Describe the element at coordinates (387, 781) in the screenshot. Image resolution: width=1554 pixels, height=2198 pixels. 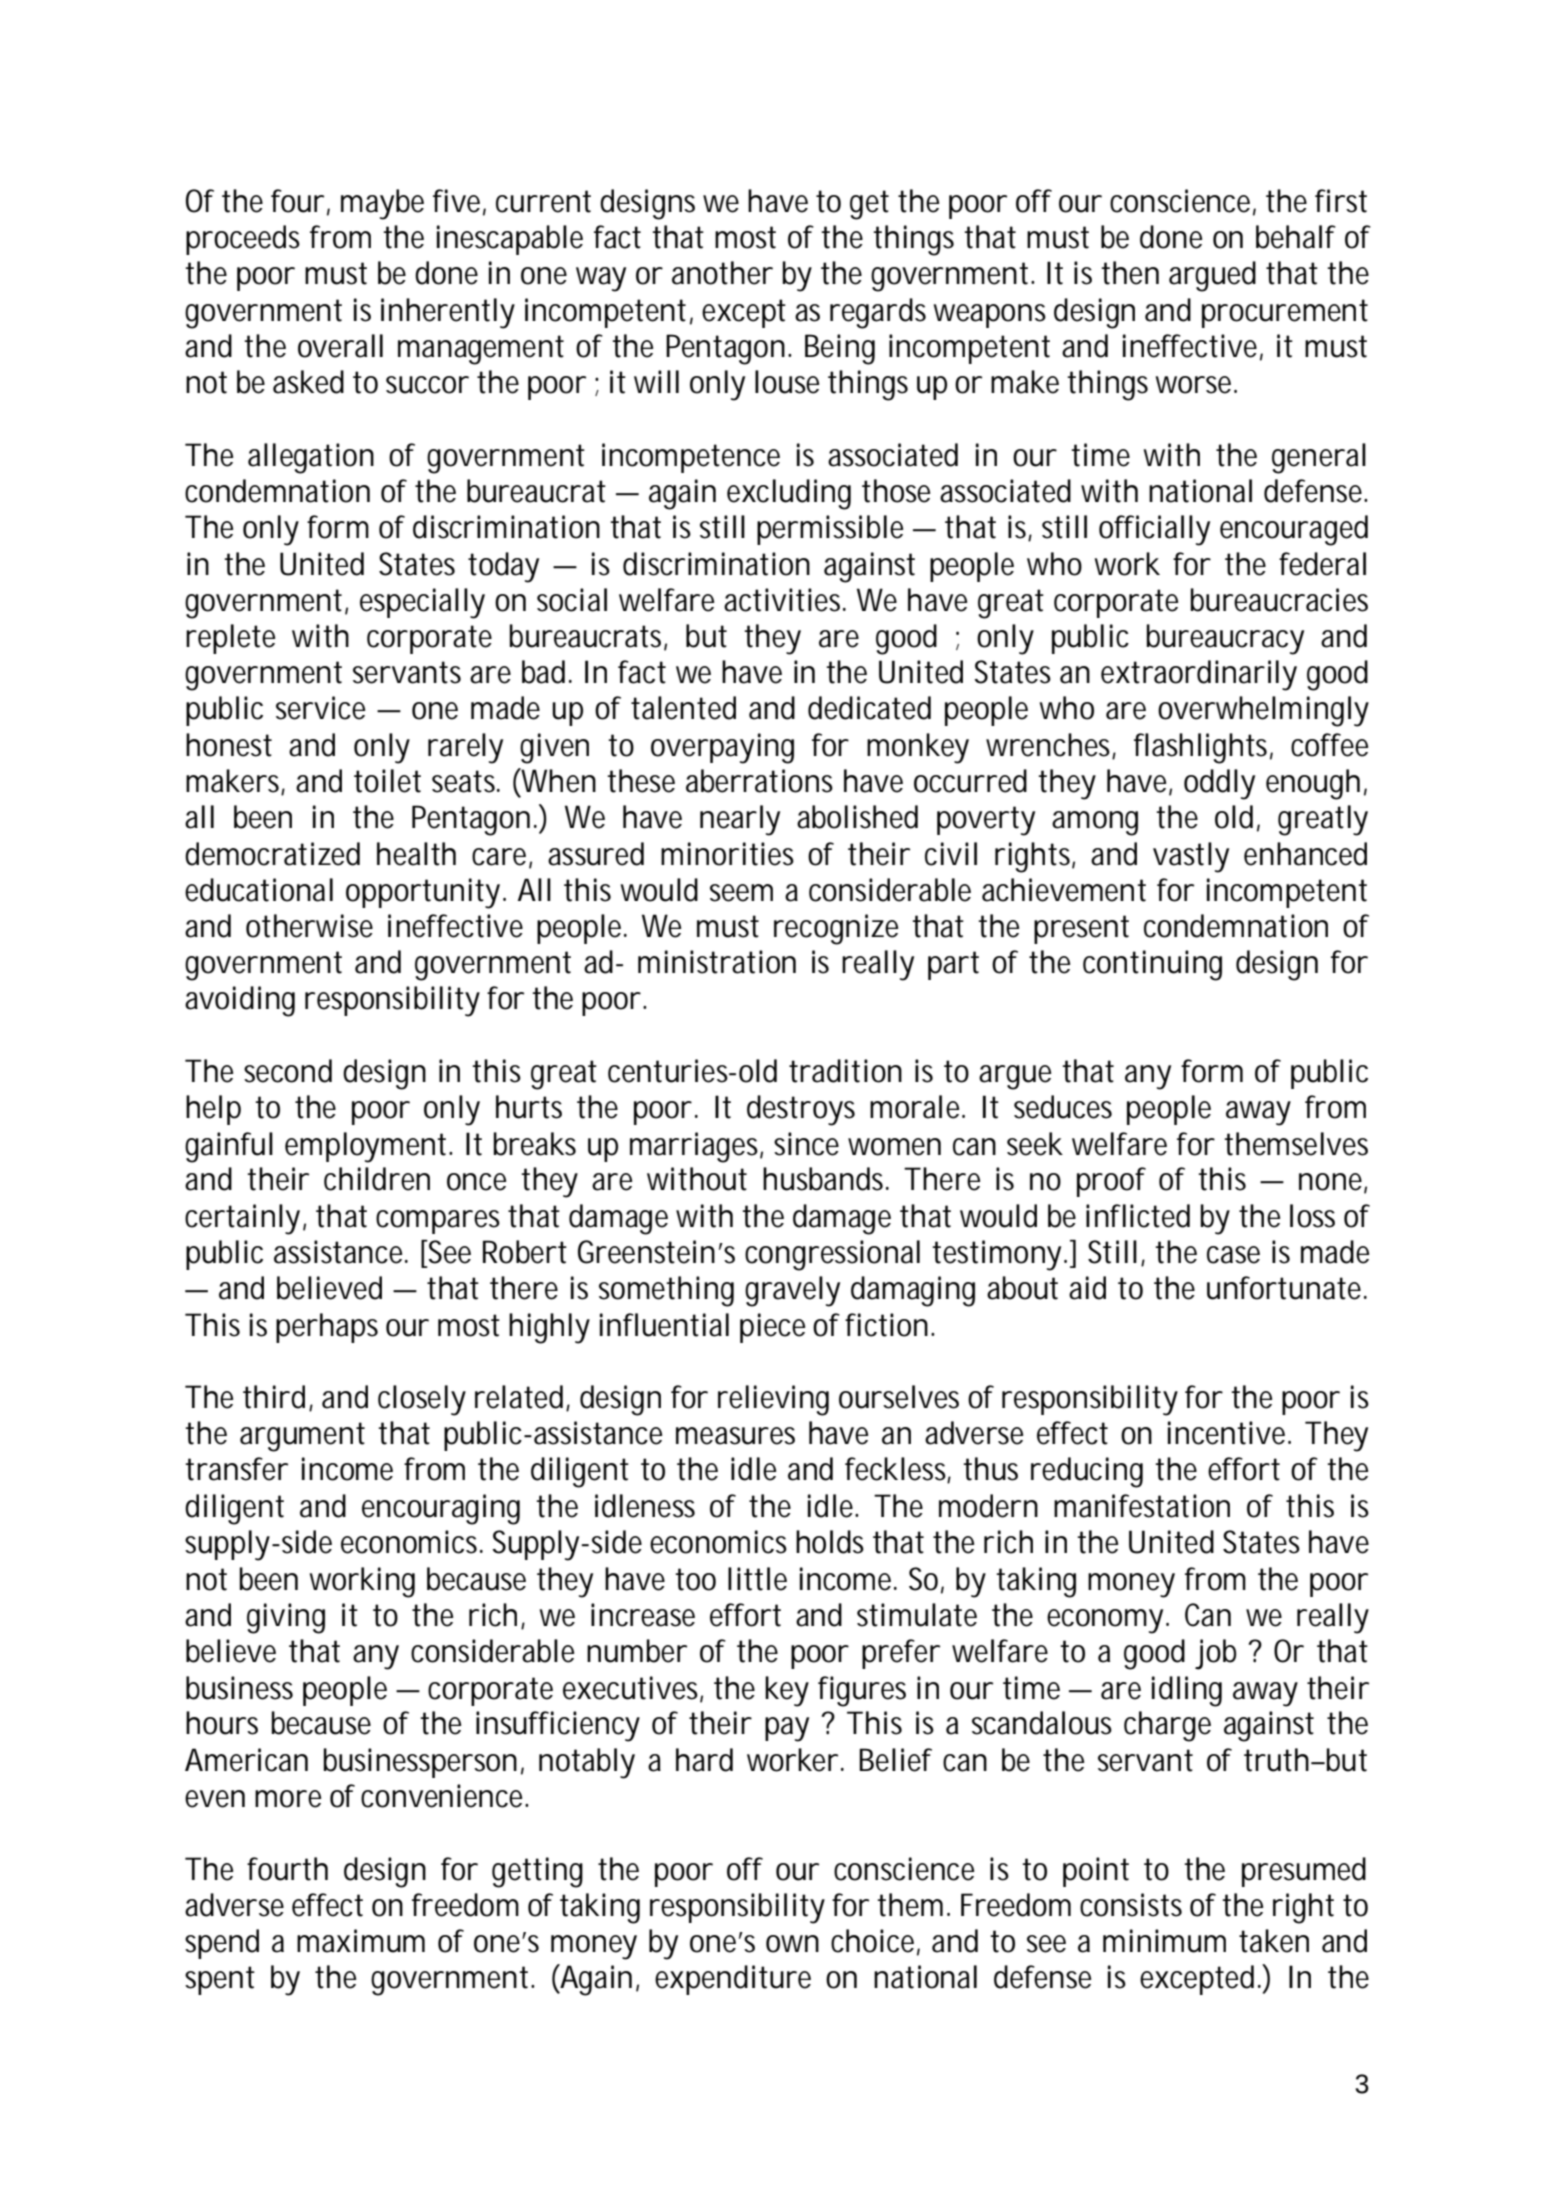
I see `toilet` at that location.
